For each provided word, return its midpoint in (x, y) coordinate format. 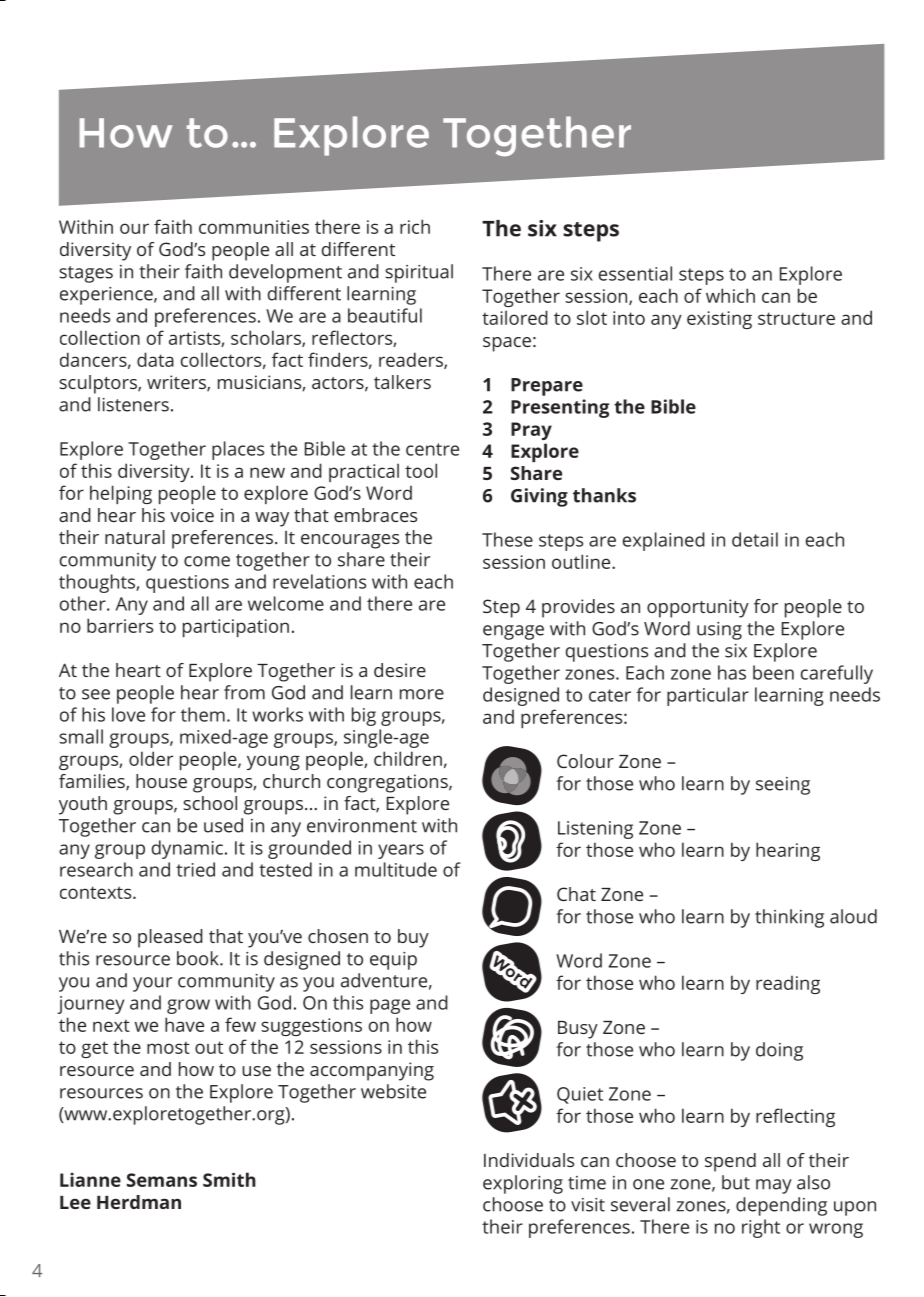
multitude (396, 869)
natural (135, 537)
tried (195, 869)
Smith (229, 1179)
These (507, 539)
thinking (789, 918)
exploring (523, 1184)
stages (86, 274)
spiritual (419, 273)
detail (755, 539)
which (730, 295)
